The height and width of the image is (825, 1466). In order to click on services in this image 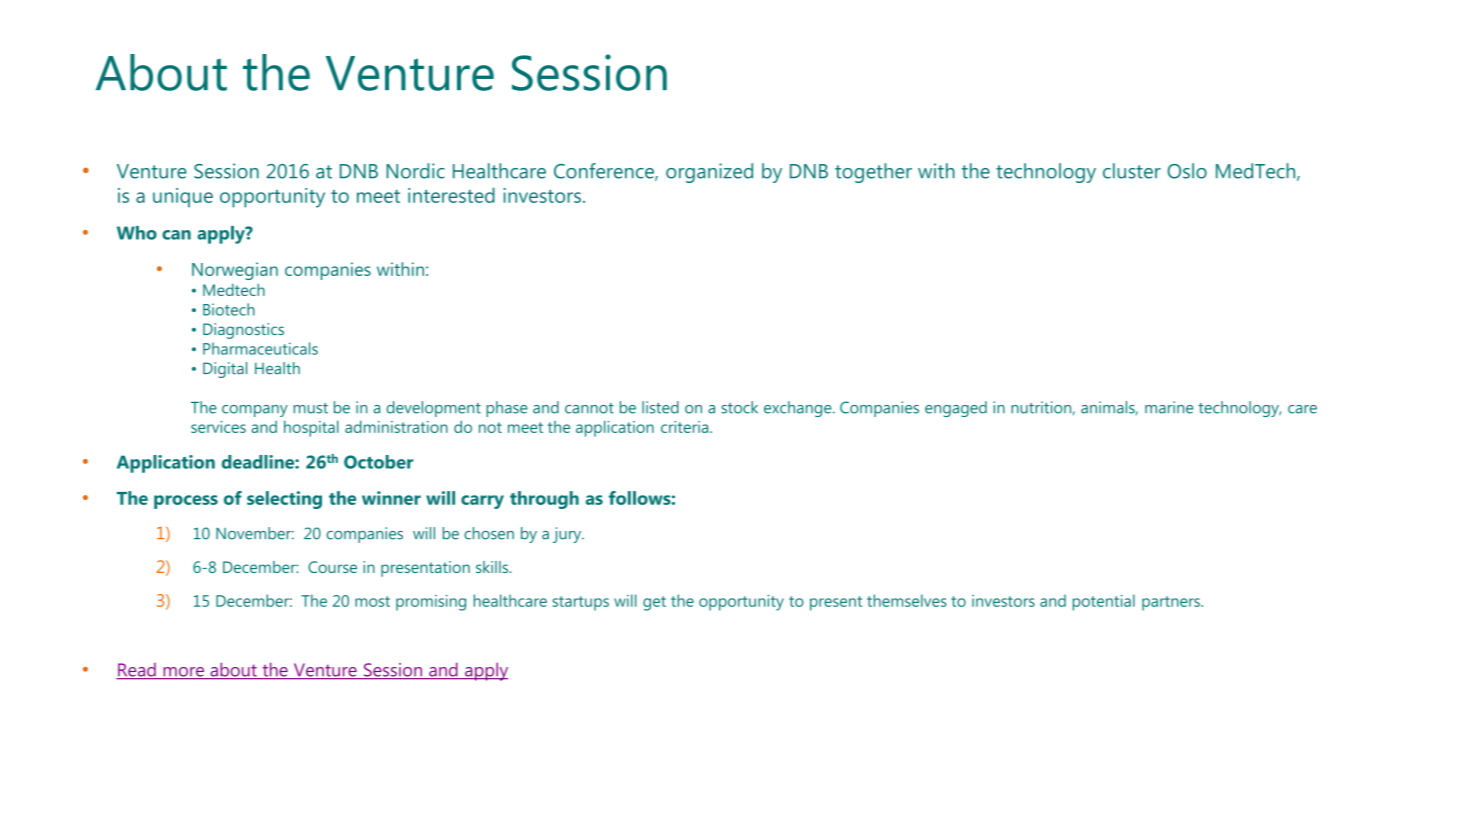, I will do `click(218, 427)`.
